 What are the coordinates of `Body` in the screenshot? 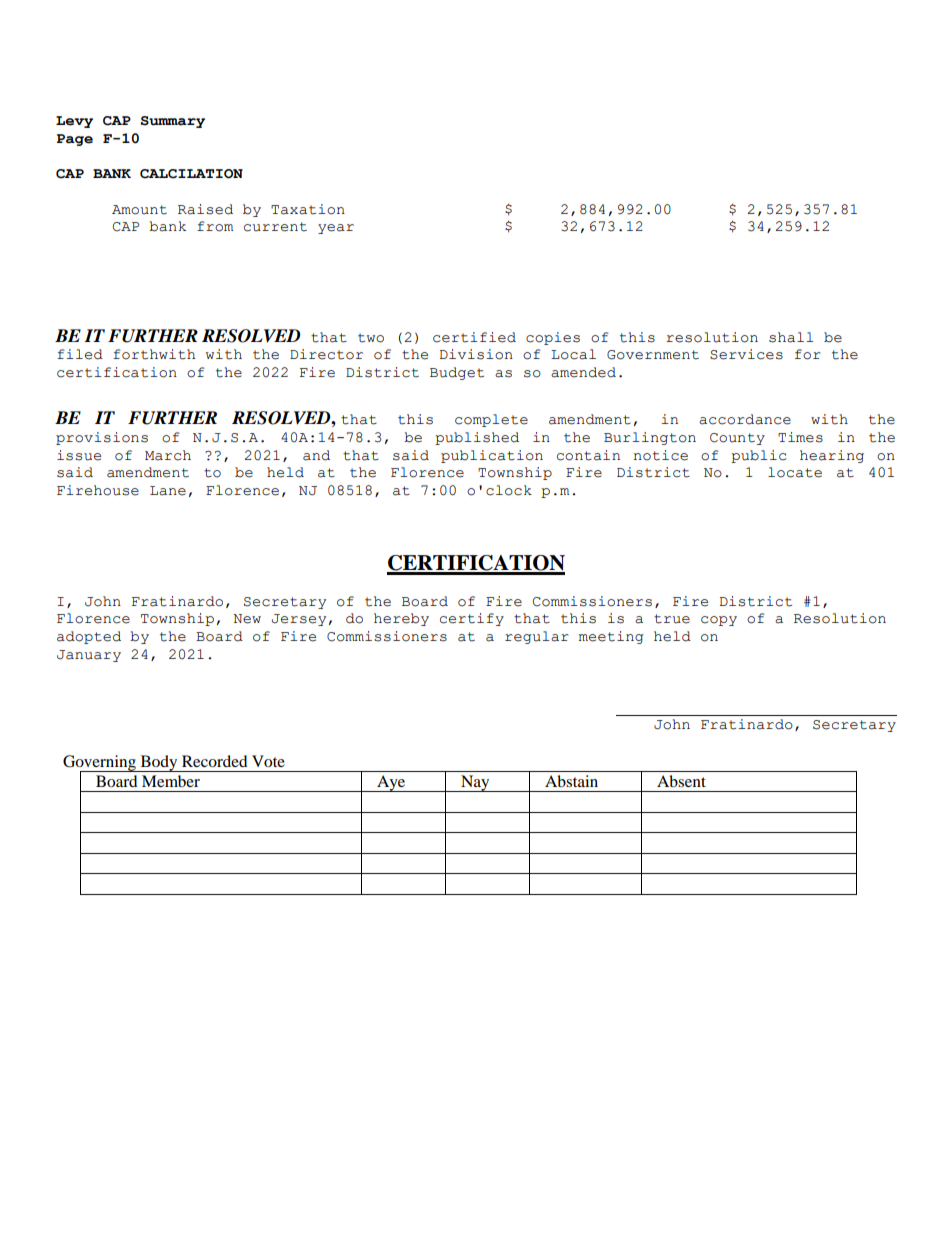 It's located at (159, 763).
